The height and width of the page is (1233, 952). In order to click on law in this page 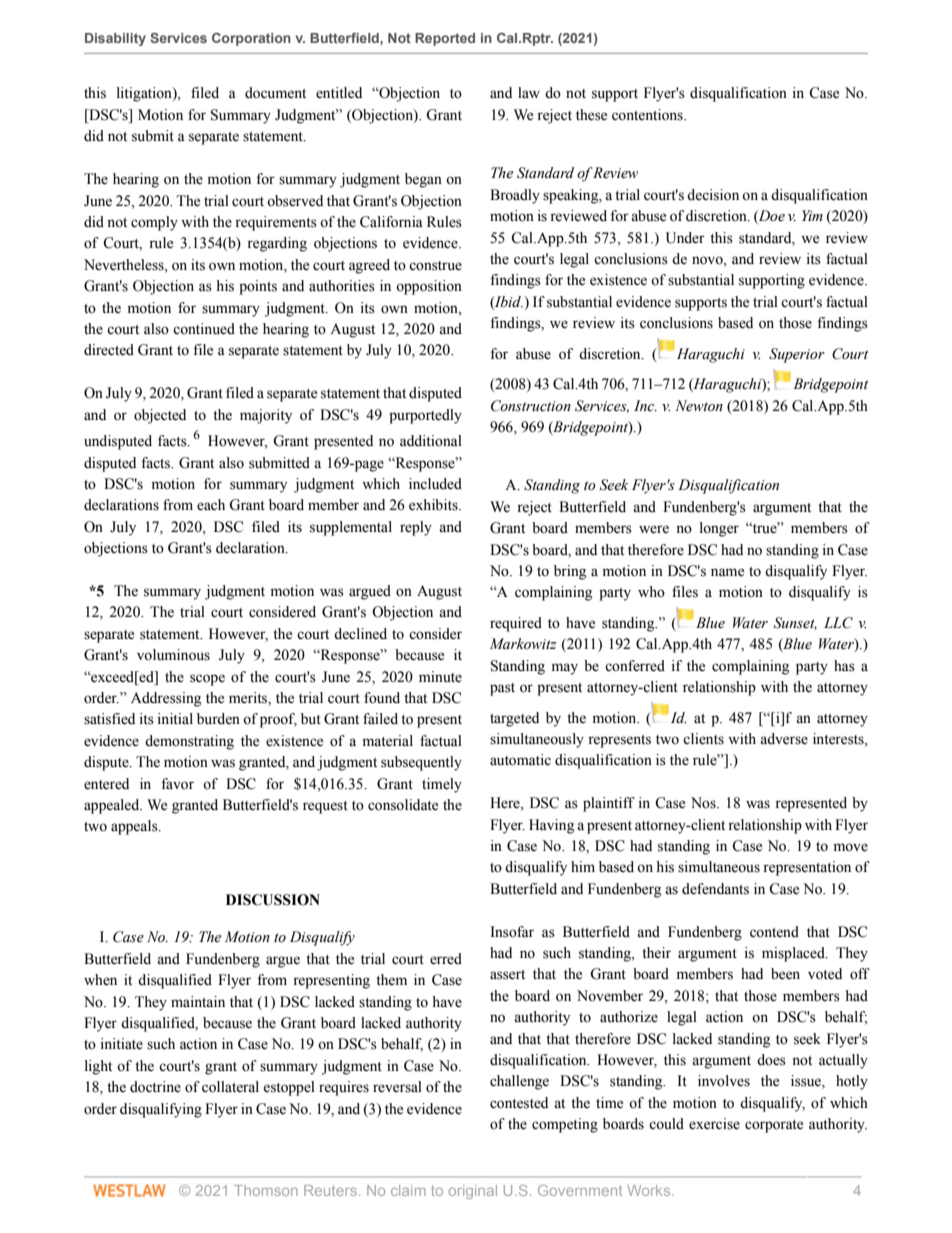, I will do `click(529, 92)`.
